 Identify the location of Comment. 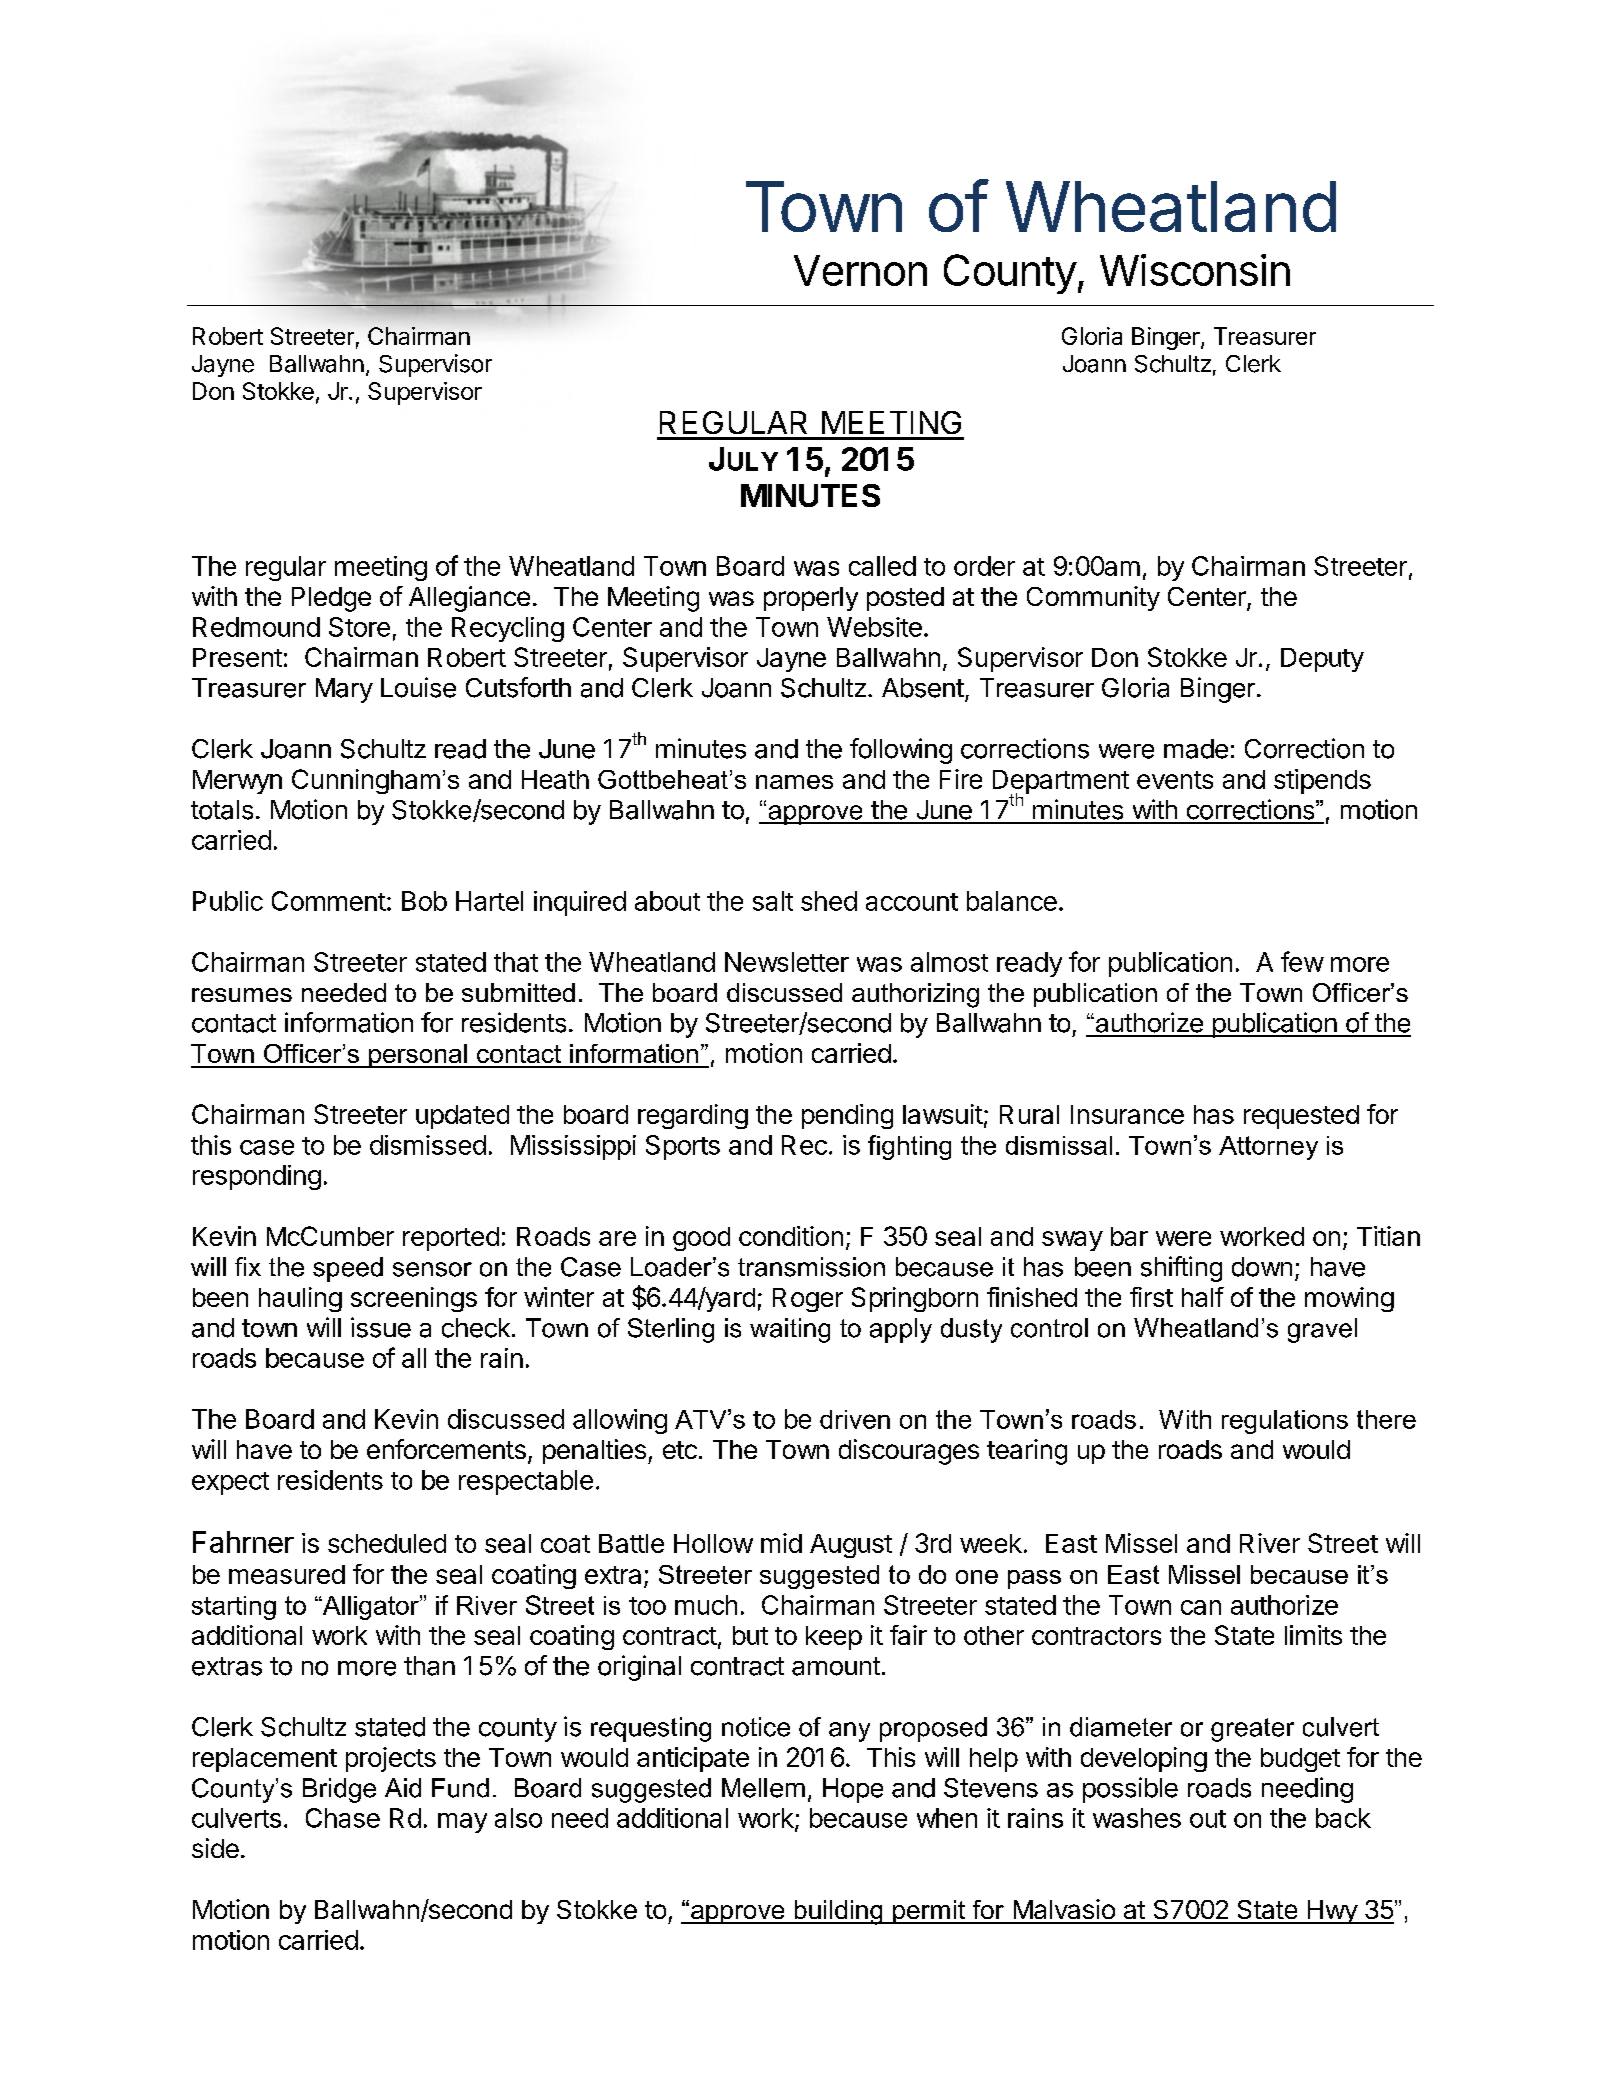
(329, 901).
